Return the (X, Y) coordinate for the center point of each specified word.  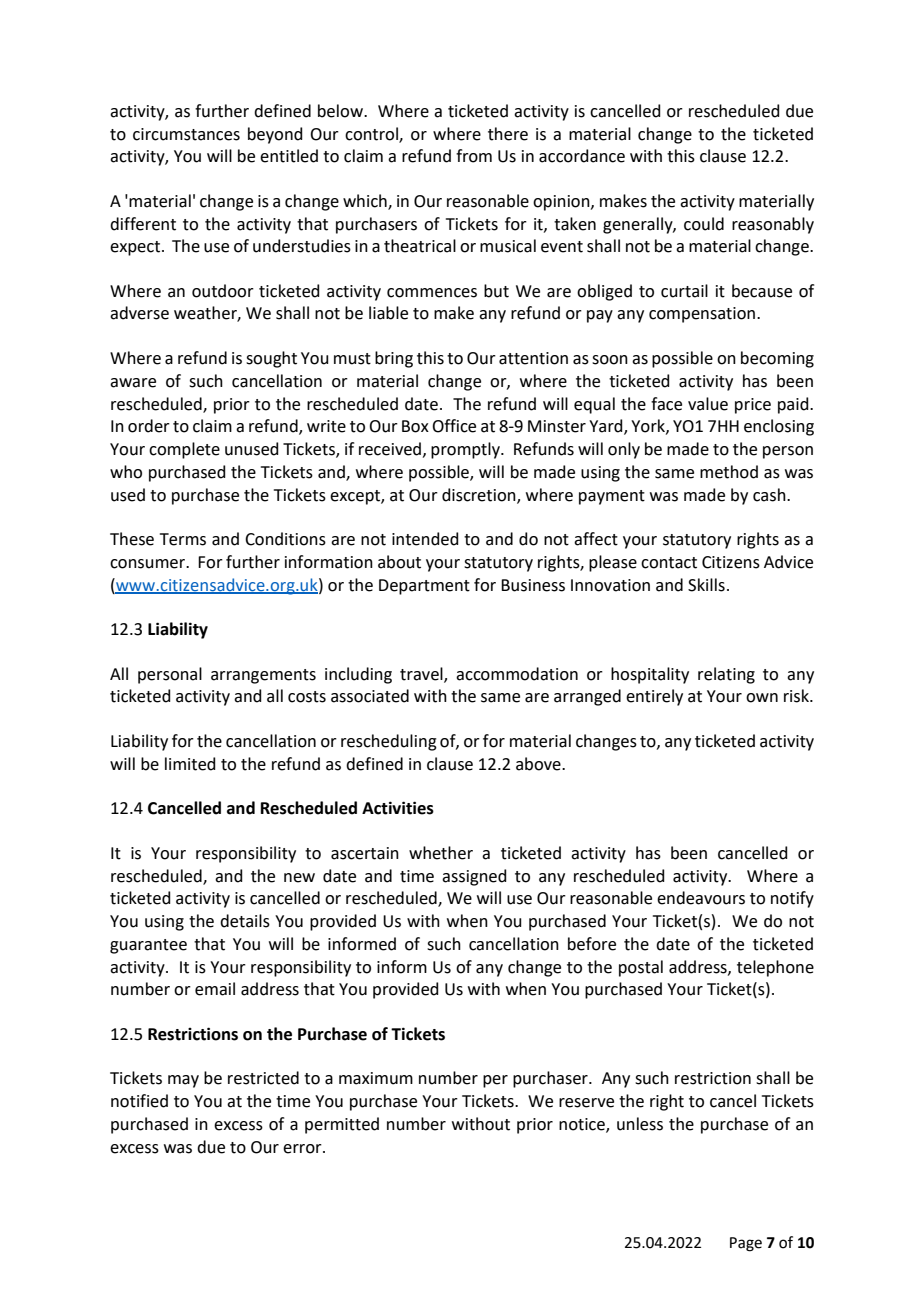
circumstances (186, 134)
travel (422, 674)
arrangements (263, 676)
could (704, 224)
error (303, 1149)
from (474, 156)
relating (726, 675)
